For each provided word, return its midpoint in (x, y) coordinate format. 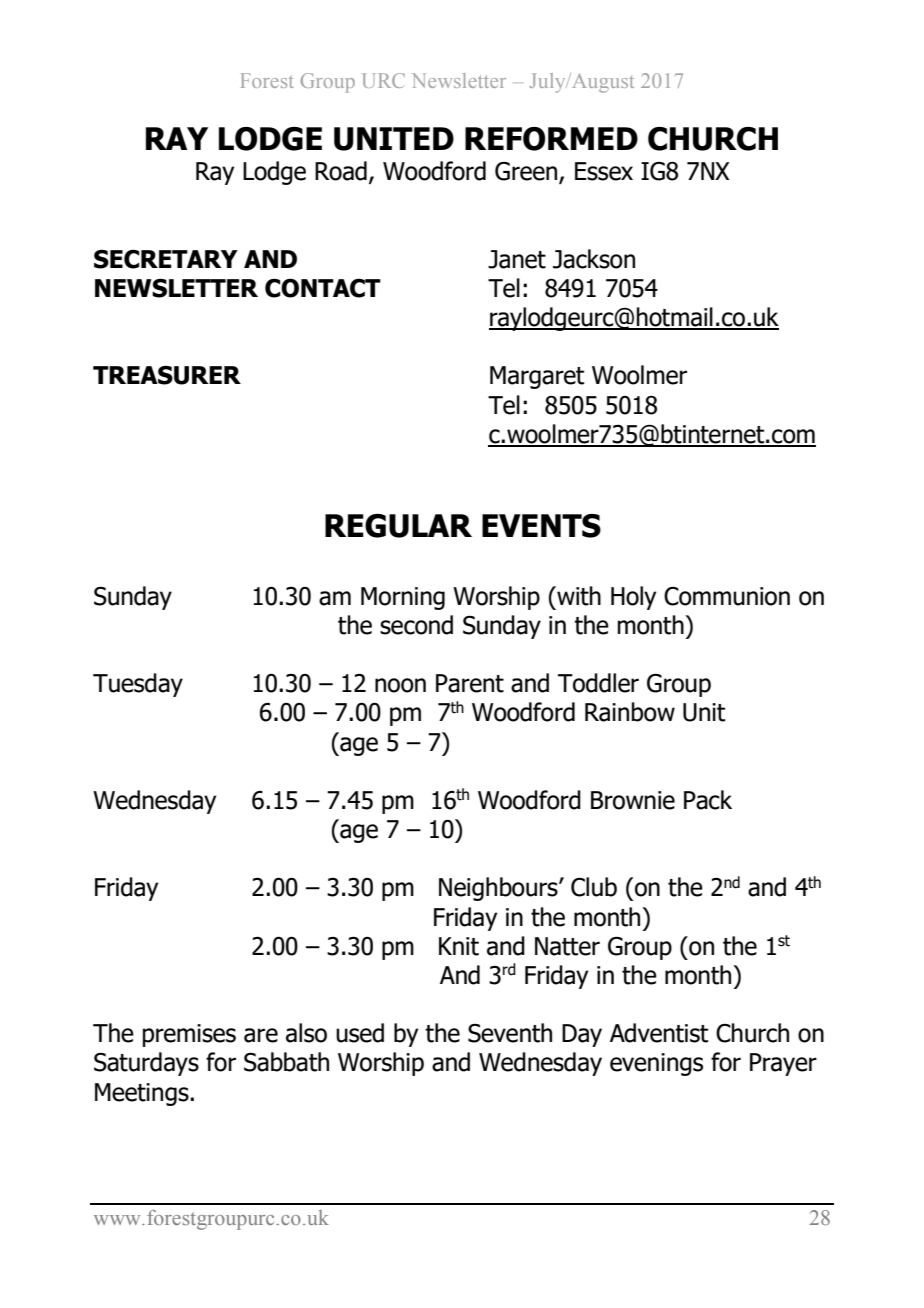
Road (341, 171)
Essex (604, 171)
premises (189, 1035)
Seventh (510, 1033)
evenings (656, 1064)
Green (526, 171)
